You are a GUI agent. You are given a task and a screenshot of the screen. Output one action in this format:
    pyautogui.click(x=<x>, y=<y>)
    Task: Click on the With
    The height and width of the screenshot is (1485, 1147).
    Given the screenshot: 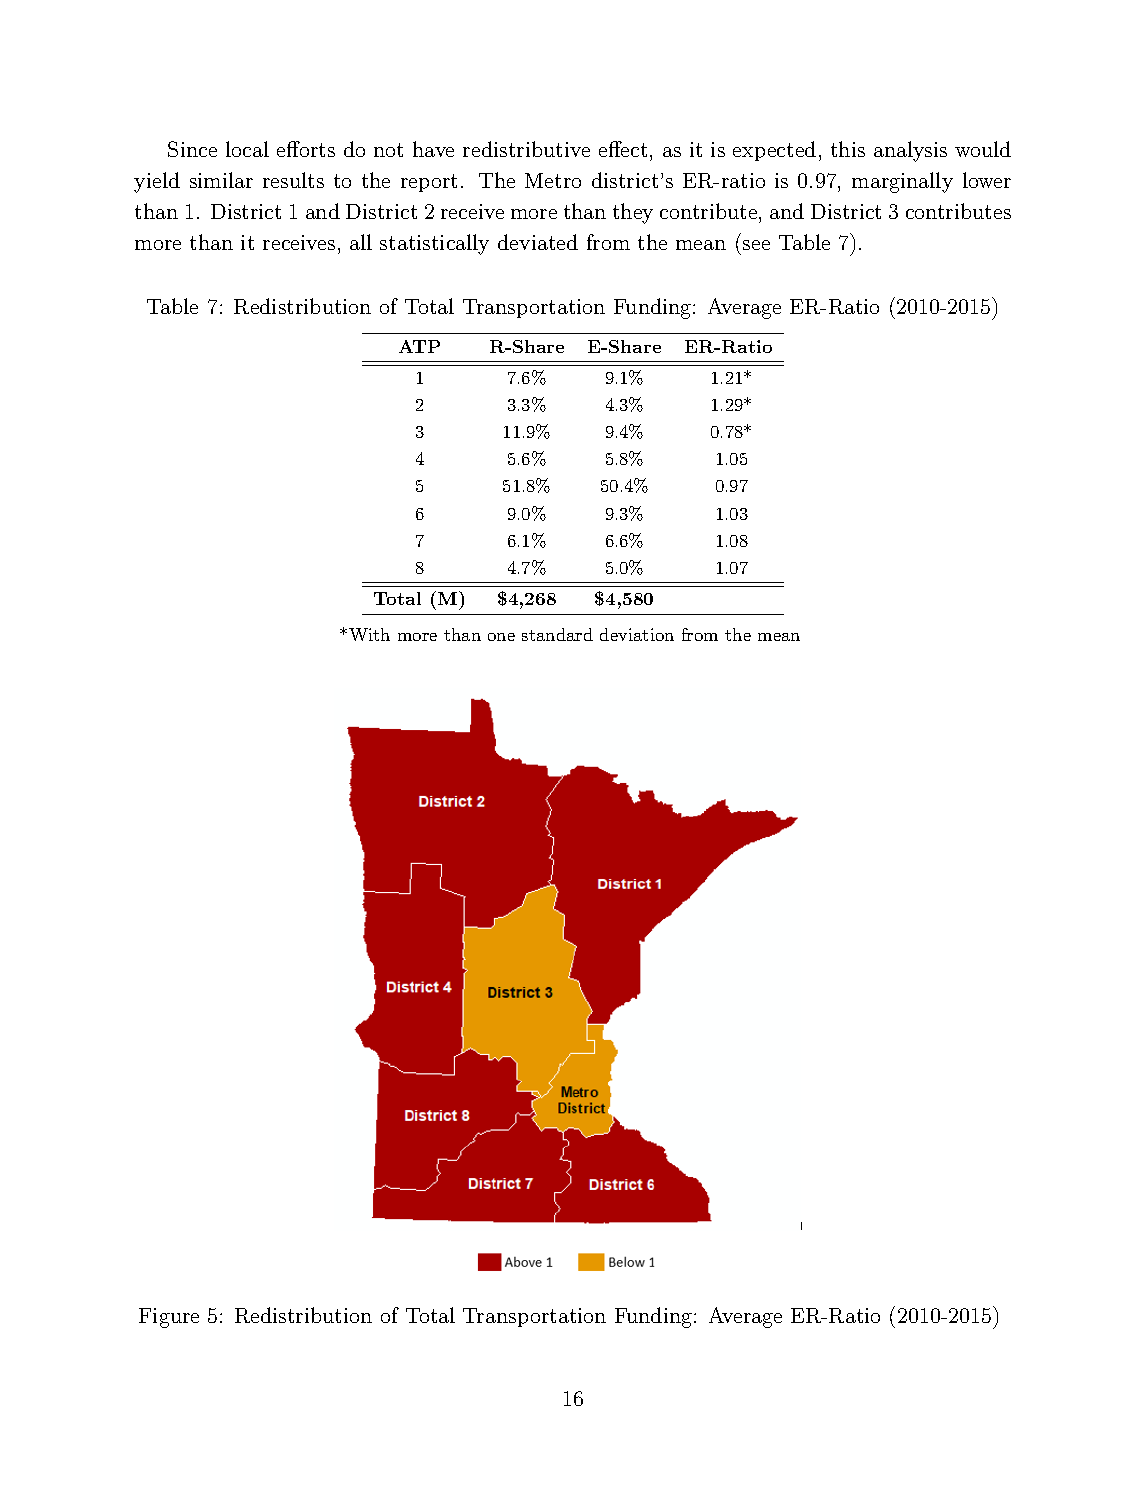 What is the action you would take?
    pyautogui.click(x=369, y=634)
